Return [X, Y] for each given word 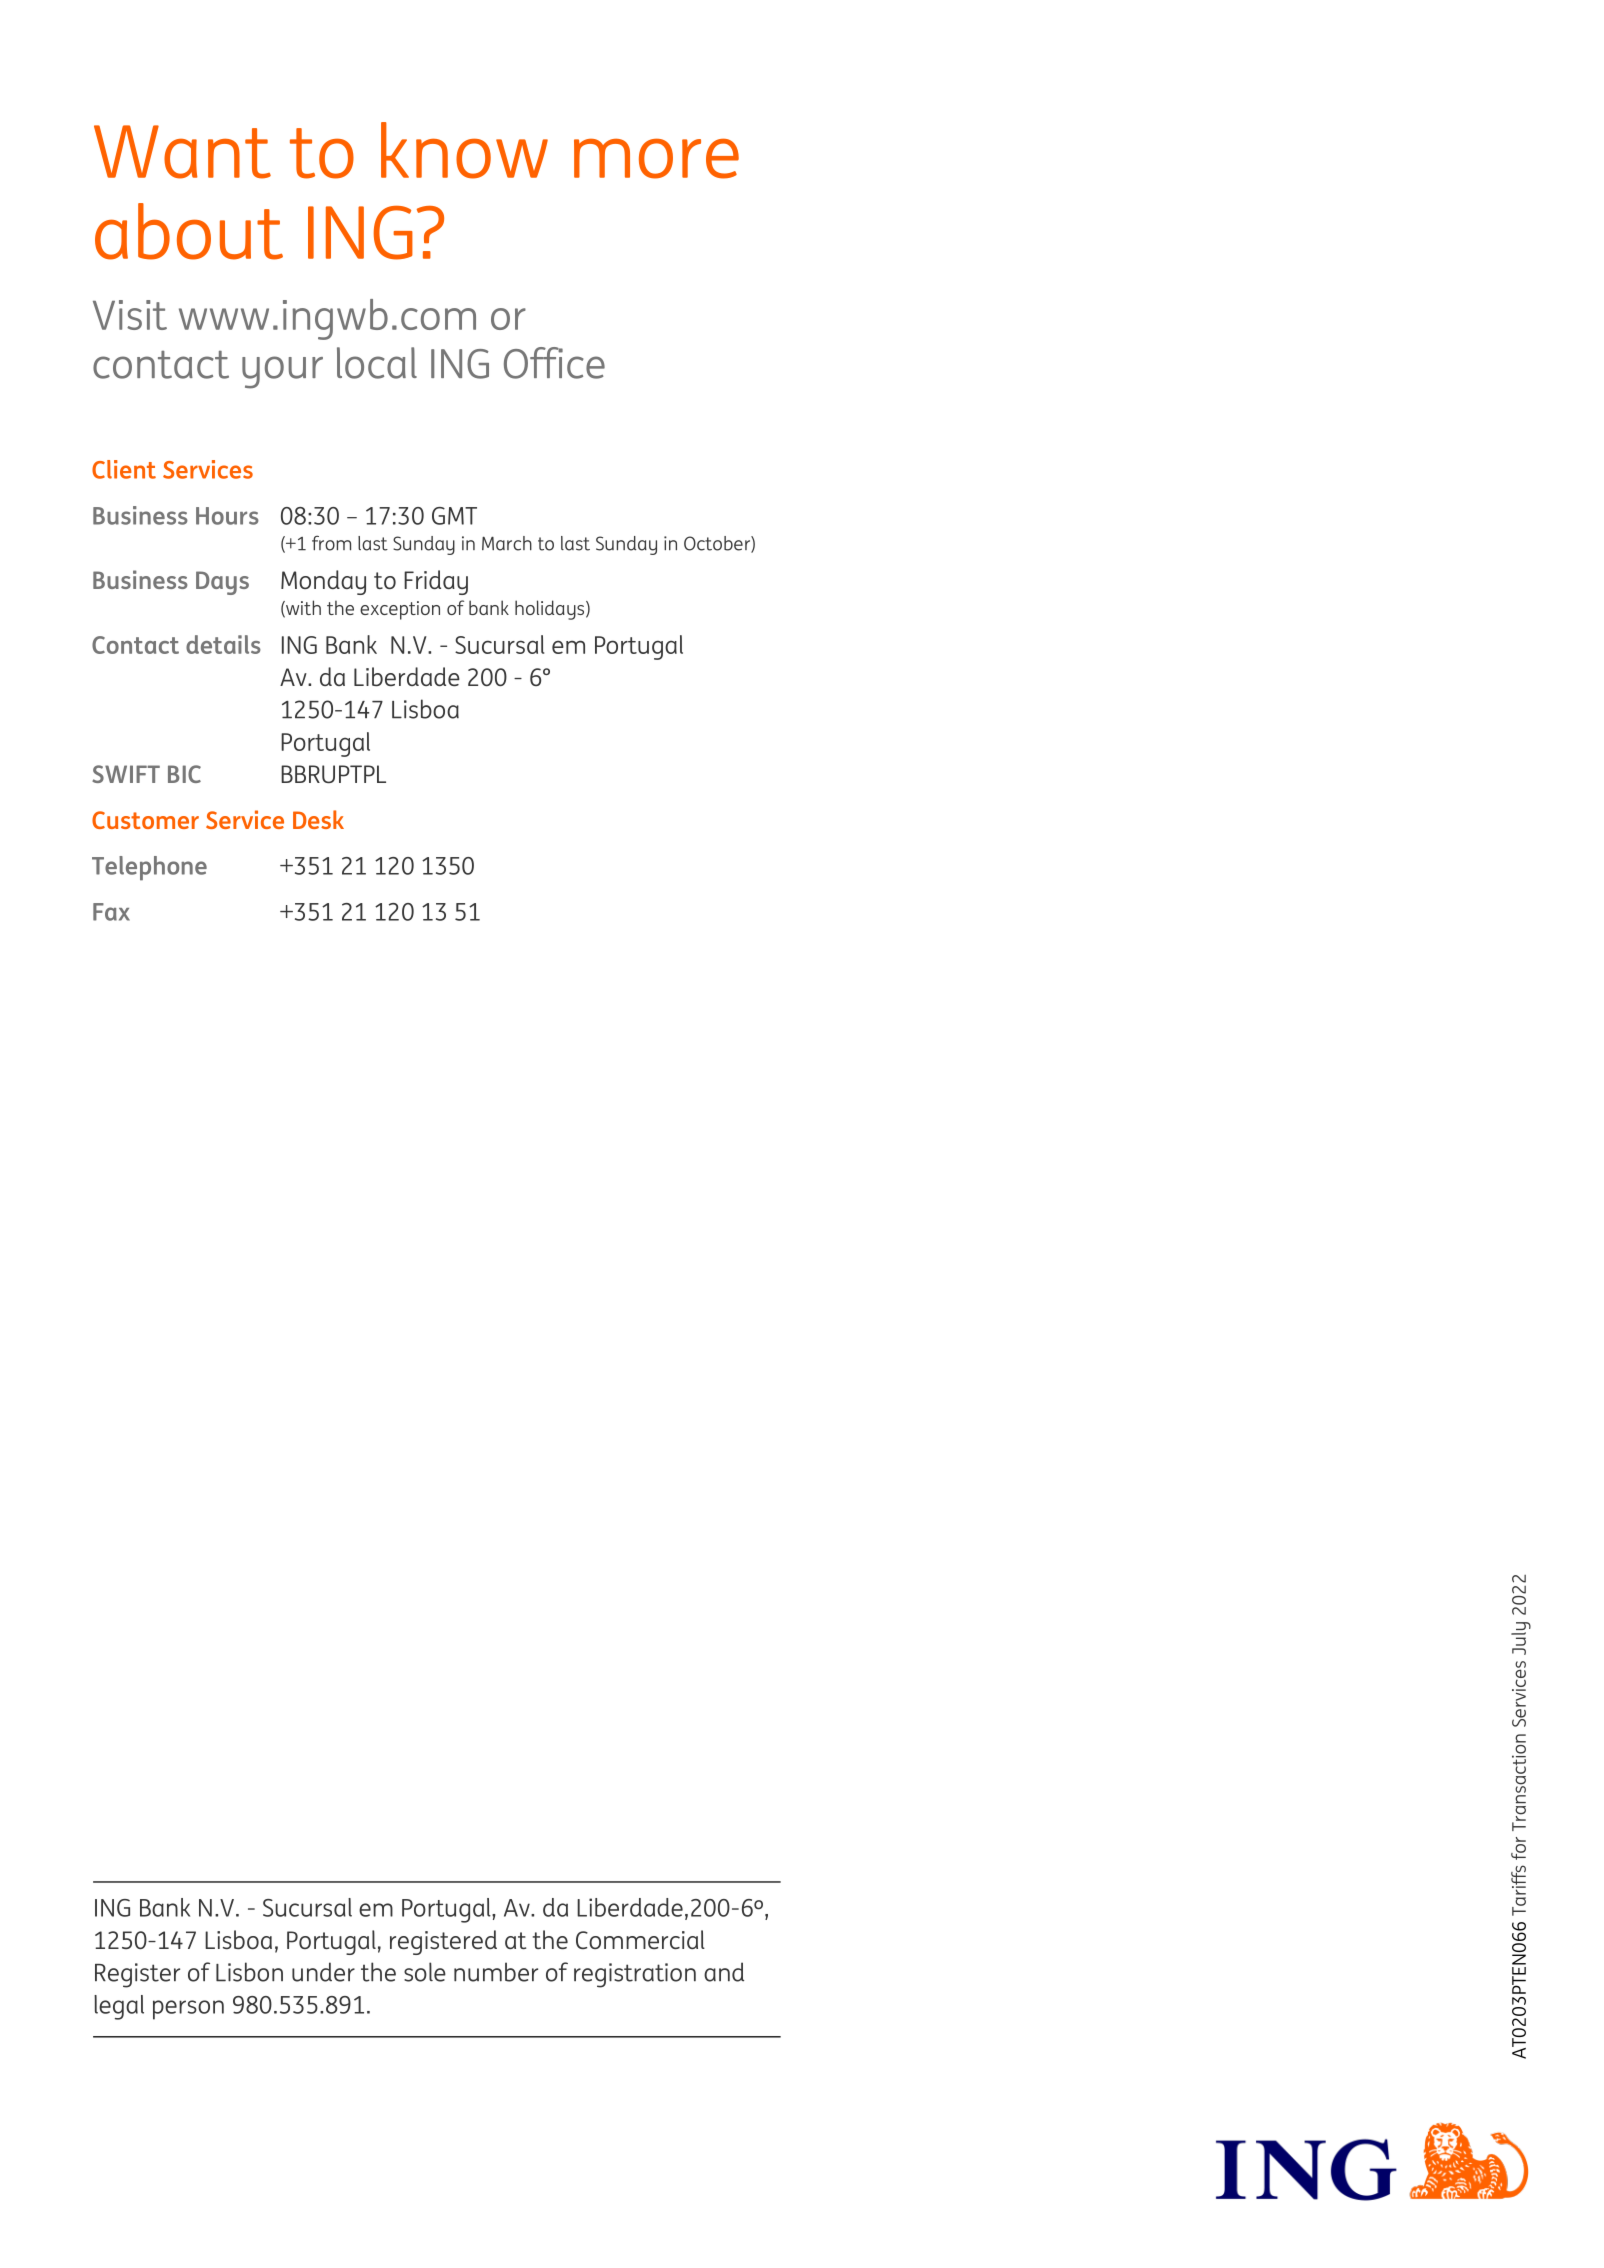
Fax [111, 912]
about [189, 231]
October [718, 544]
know [464, 150]
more [656, 158]
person [188, 2010]
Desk [318, 819]
